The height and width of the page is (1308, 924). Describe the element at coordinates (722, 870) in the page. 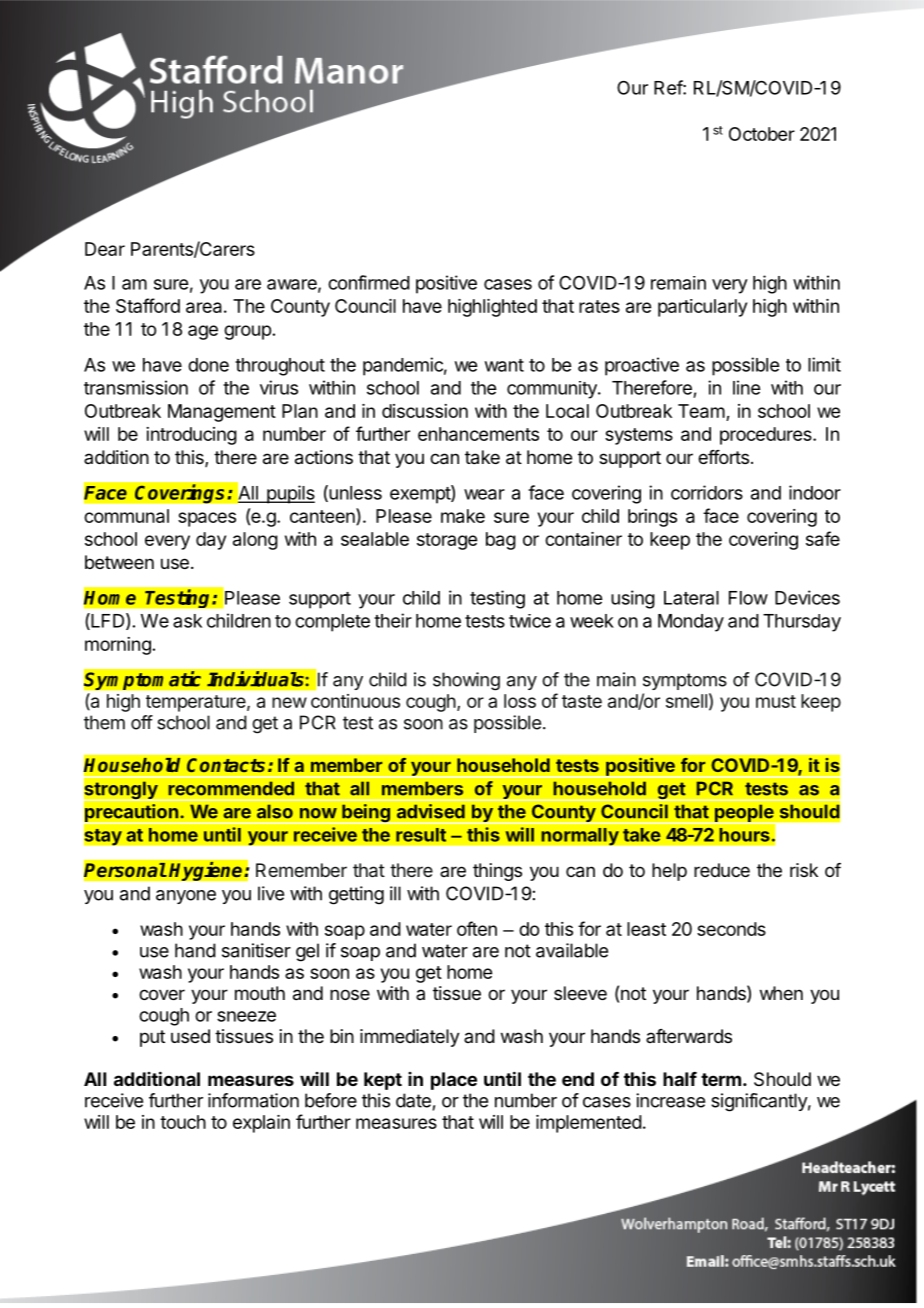

I see `reduce` at that location.
